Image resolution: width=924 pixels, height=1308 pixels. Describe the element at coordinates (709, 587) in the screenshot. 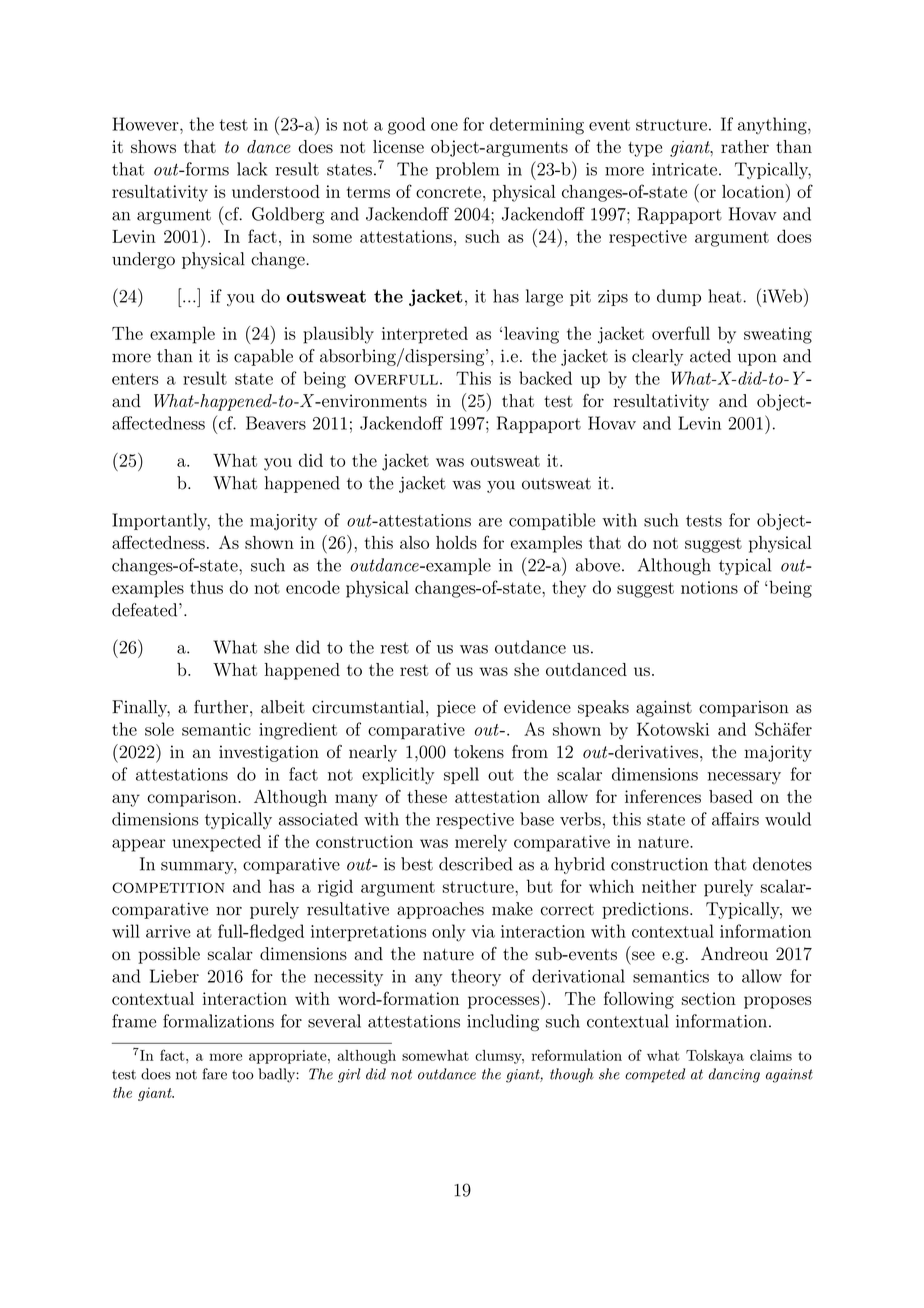

I see `notions` at that location.
